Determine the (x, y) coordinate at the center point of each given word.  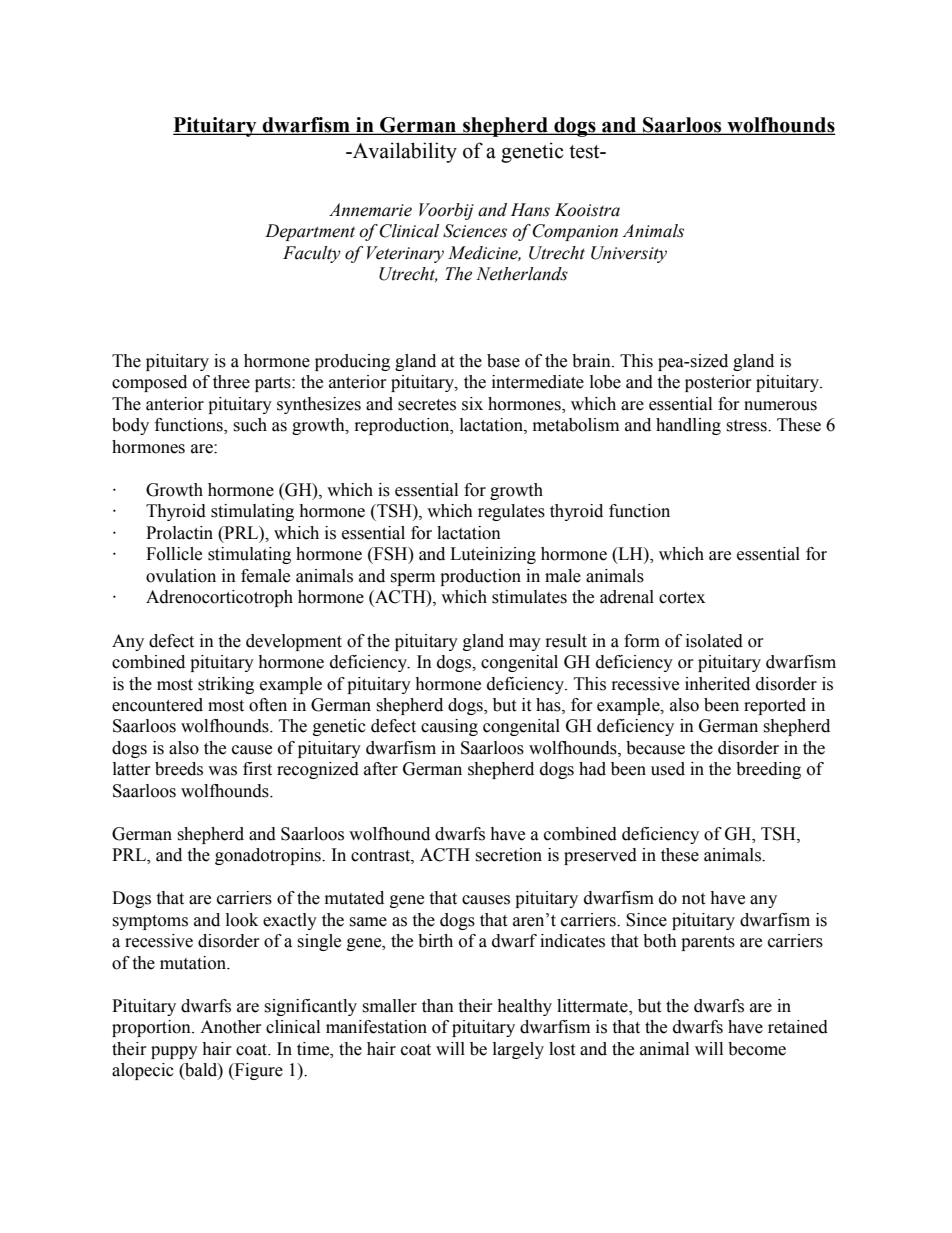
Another (231, 1027)
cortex (682, 598)
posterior (718, 383)
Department (310, 232)
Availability (404, 152)
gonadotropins (269, 856)
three (231, 382)
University (629, 254)
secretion (508, 855)
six (472, 404)
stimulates (529, 597)
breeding (768, 770)
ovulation (181, 576)
